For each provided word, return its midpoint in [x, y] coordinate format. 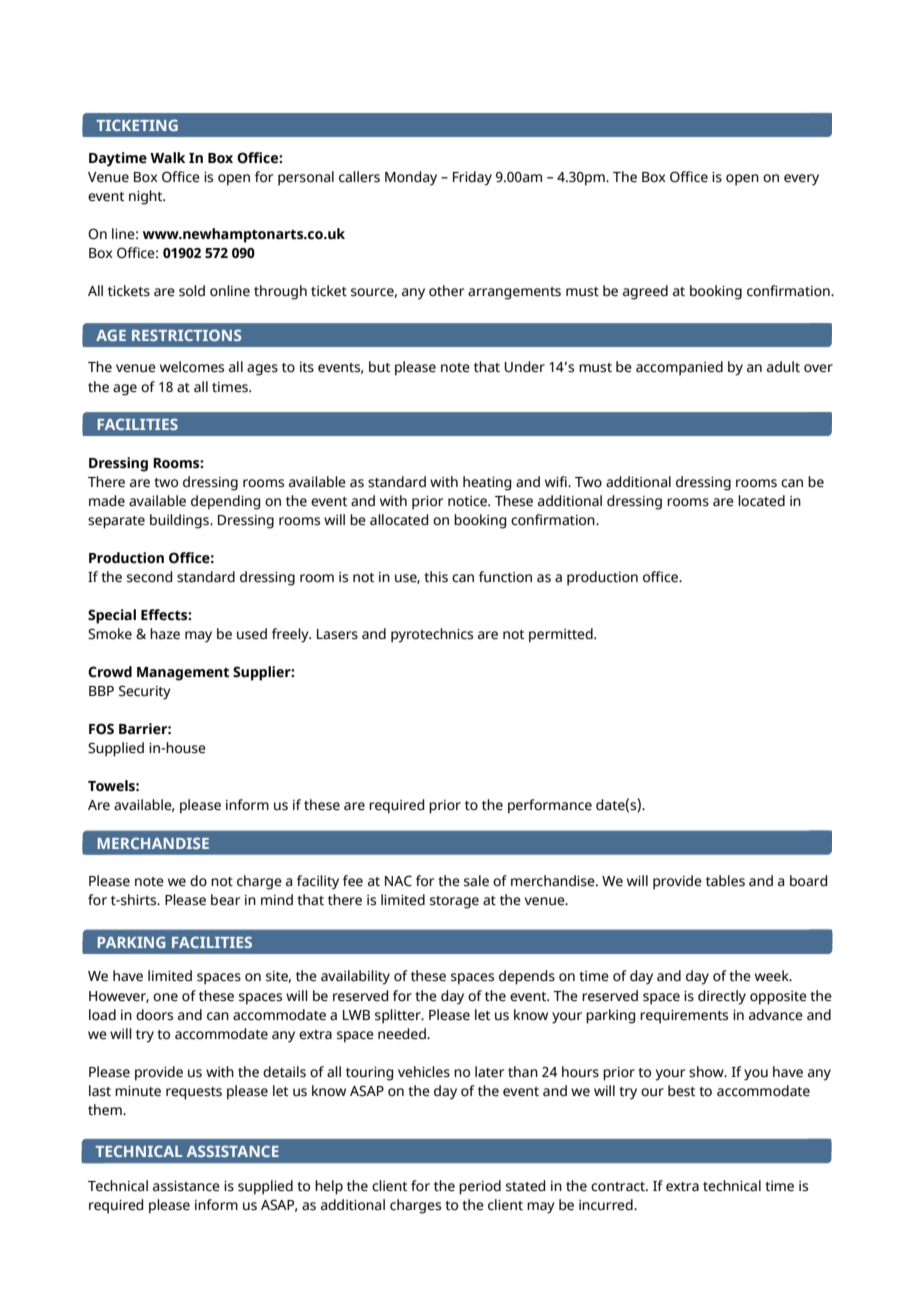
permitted [562, 635]
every [801, 180]
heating [487, 483]
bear [225, 900]
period [480, 1187]
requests [194, 1093]
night [147, 197]
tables [725, 881]
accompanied [679, 368]
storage [454, 902]
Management [183, 674]
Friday [472, 178]
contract [619, 1187]
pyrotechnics [432, 635]
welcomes [192, 367]
